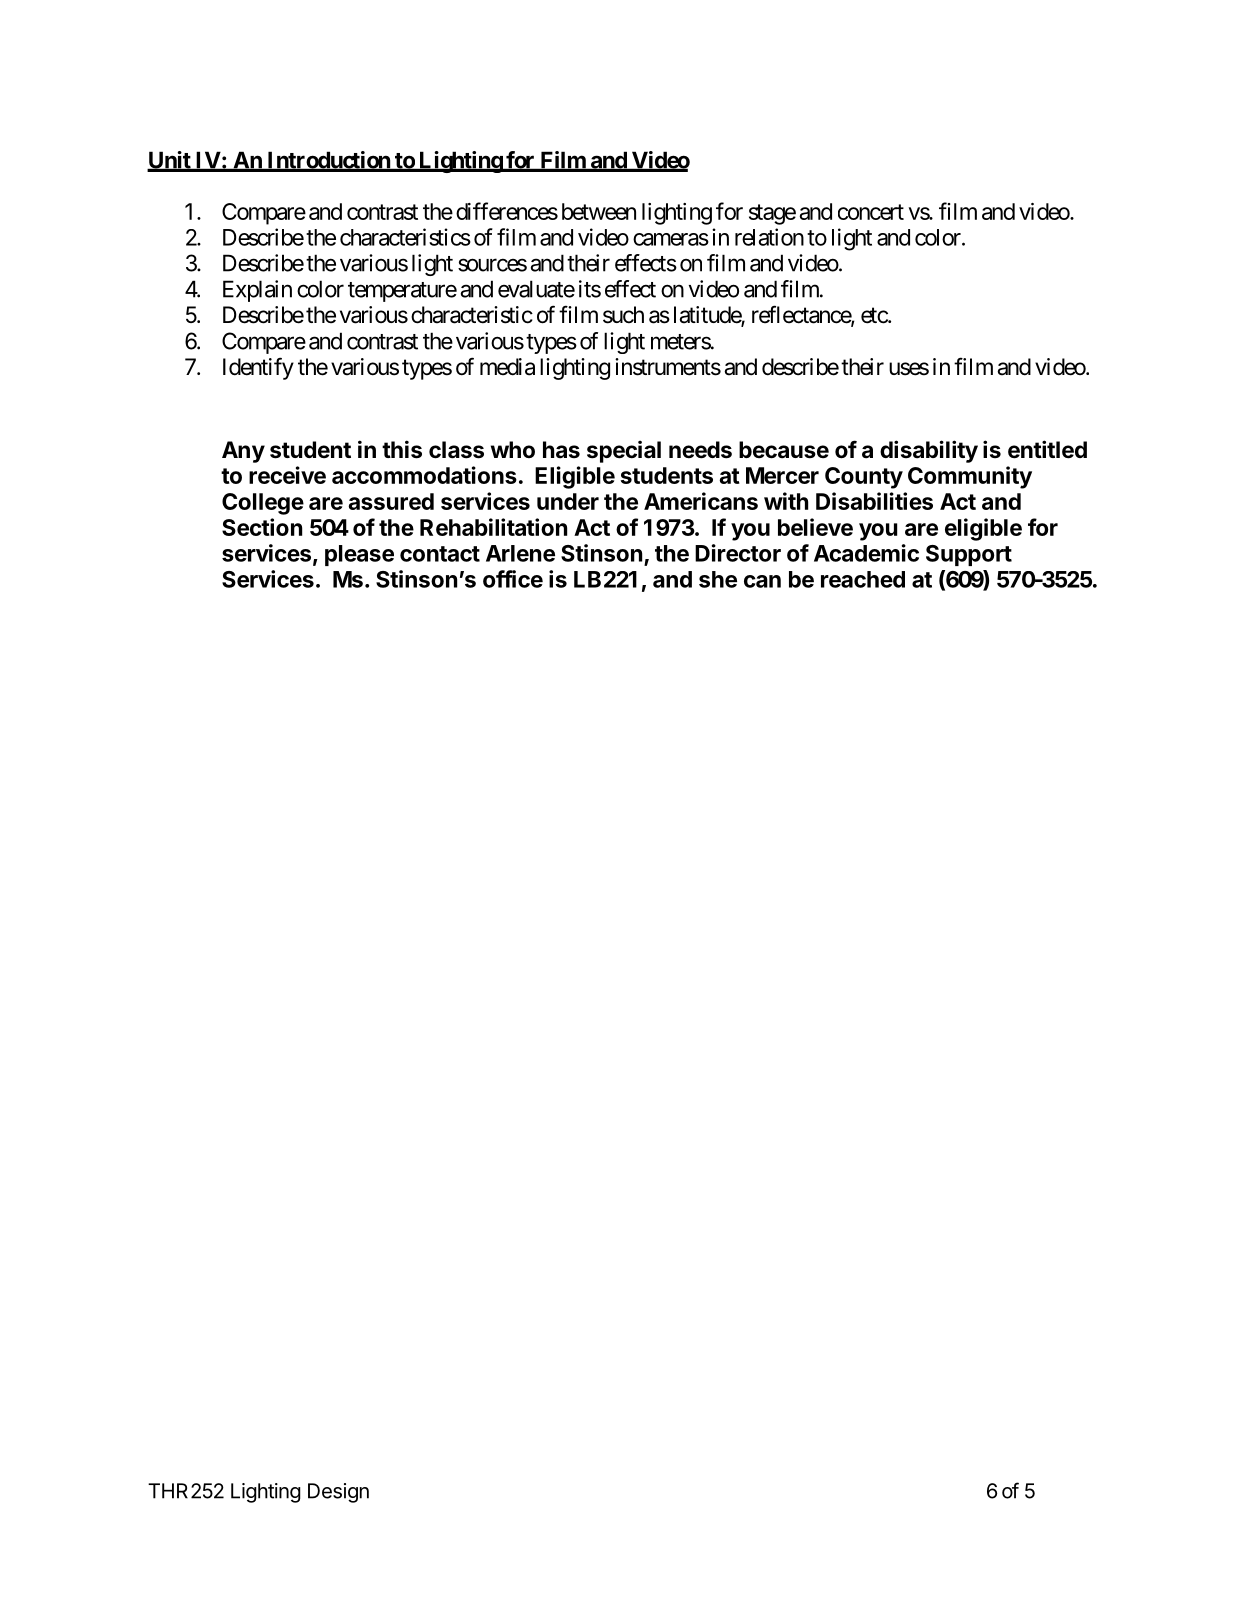 Image resolution: width=1255 pixels, height=1624 pixels. What do you see at coordinates (871, 212) in the screenshot?
I see `concert` at bounding box center [871, 212].
